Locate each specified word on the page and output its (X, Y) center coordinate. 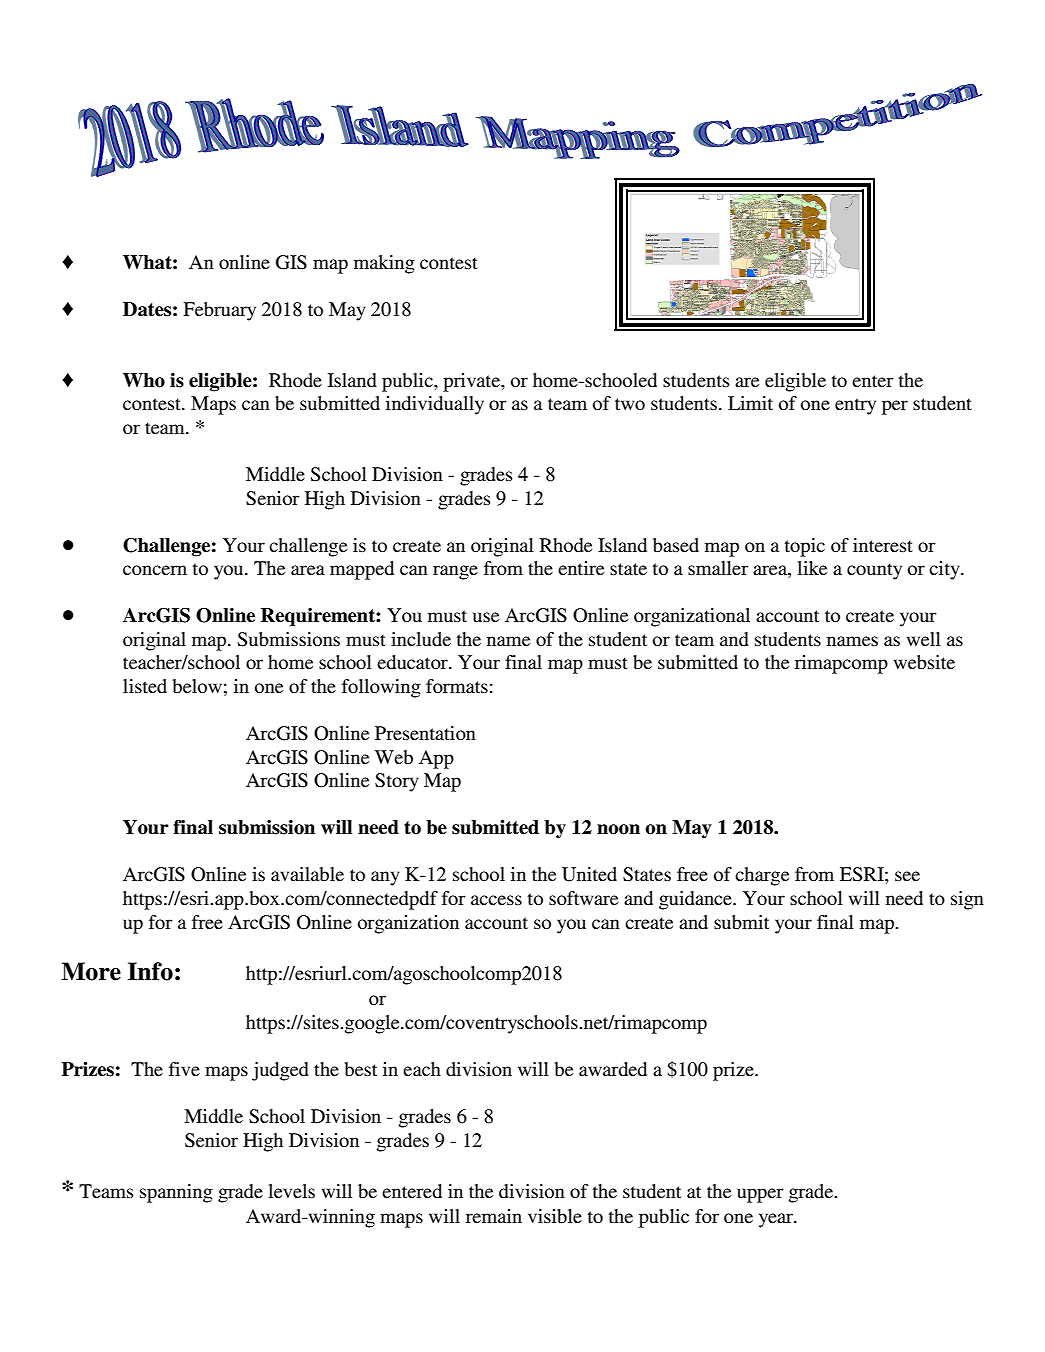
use (486, 617)
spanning (176, 1193)
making (384, 264)
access (496, 900)
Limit (750, 403)
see (907, 876)
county (874, 571)
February (219, 311)
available (307, 874)
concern (155, 570)
